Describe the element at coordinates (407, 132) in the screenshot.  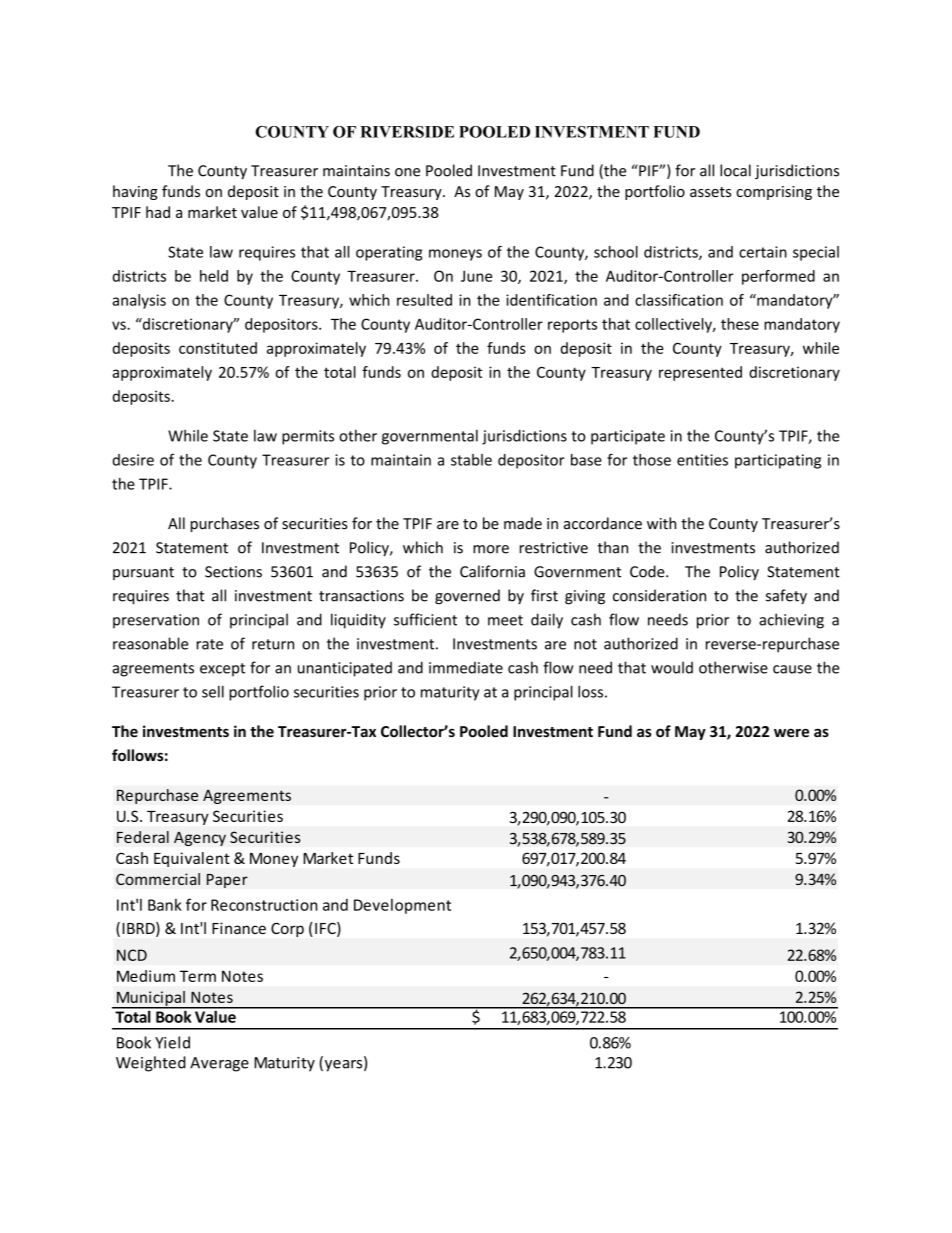
I see `RIVERSIDE` at that location.
